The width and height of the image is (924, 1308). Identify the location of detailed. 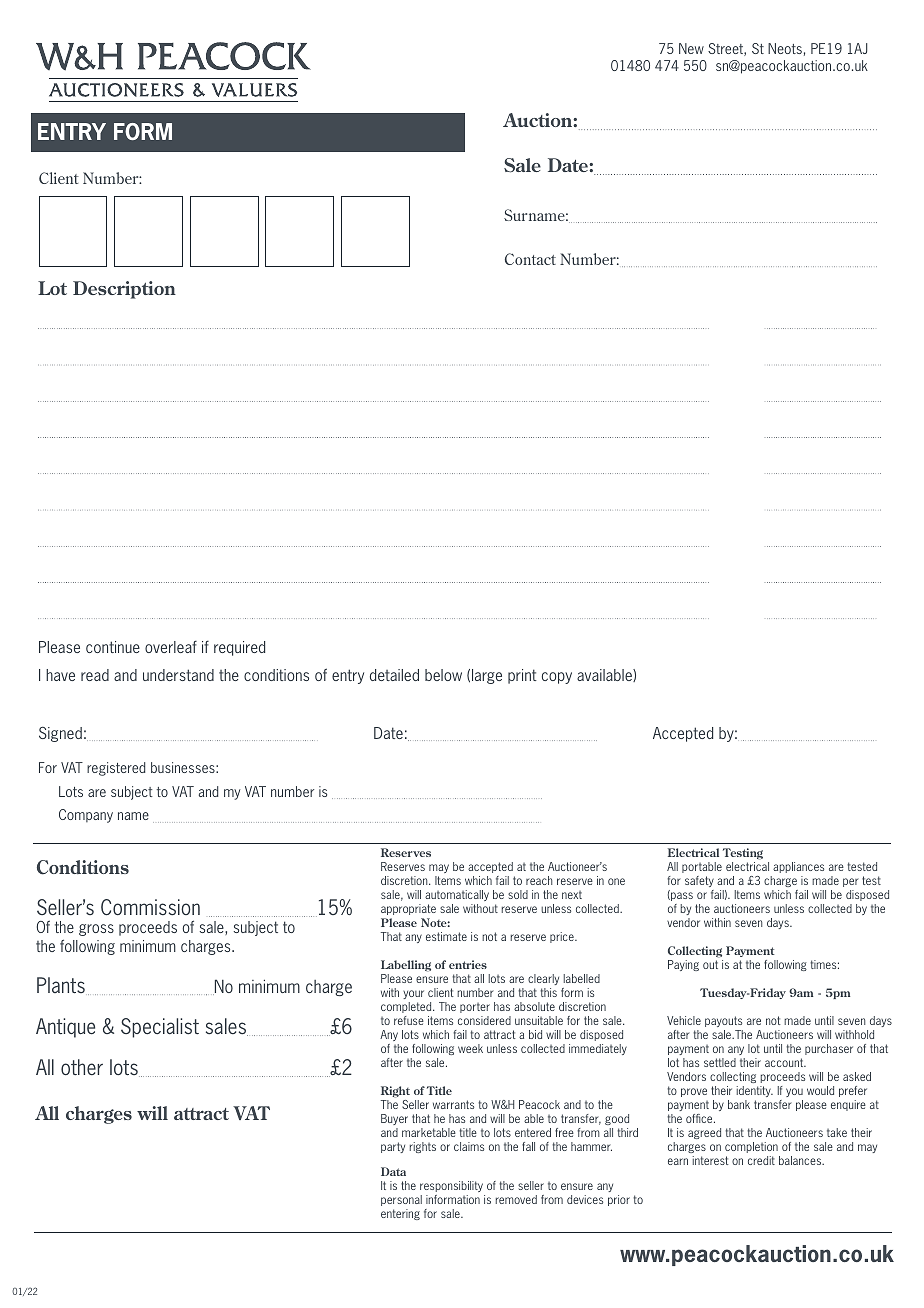
(394, 675).
